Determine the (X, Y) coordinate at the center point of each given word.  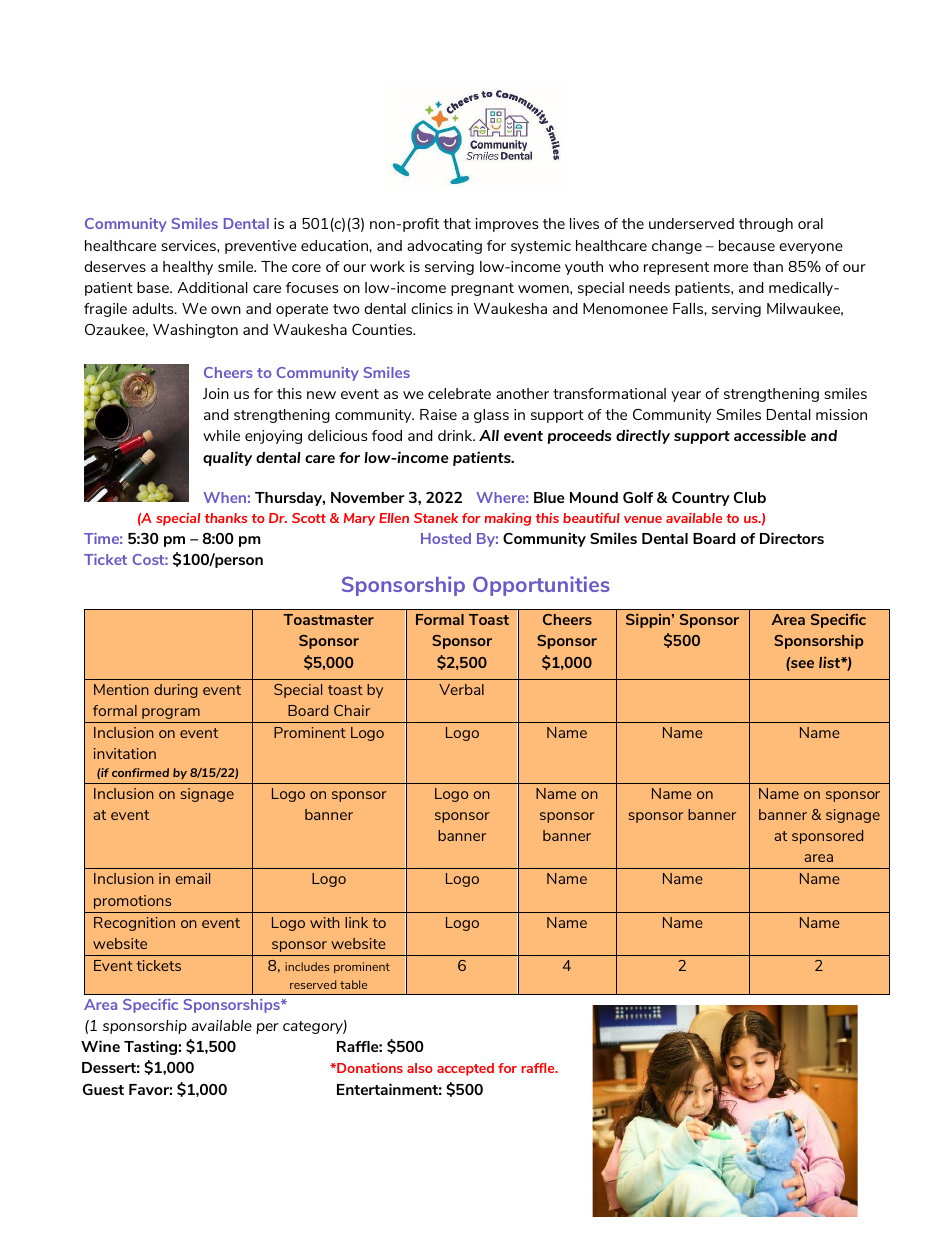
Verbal (461, 689)
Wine (100, 1046)
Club (750, 497)
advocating (444, 247)
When (224, 497)
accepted (465, 1069)
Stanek (436, 518)
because (747, 245)
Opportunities (541, 586)
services (189, 245)
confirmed (140, 772)
